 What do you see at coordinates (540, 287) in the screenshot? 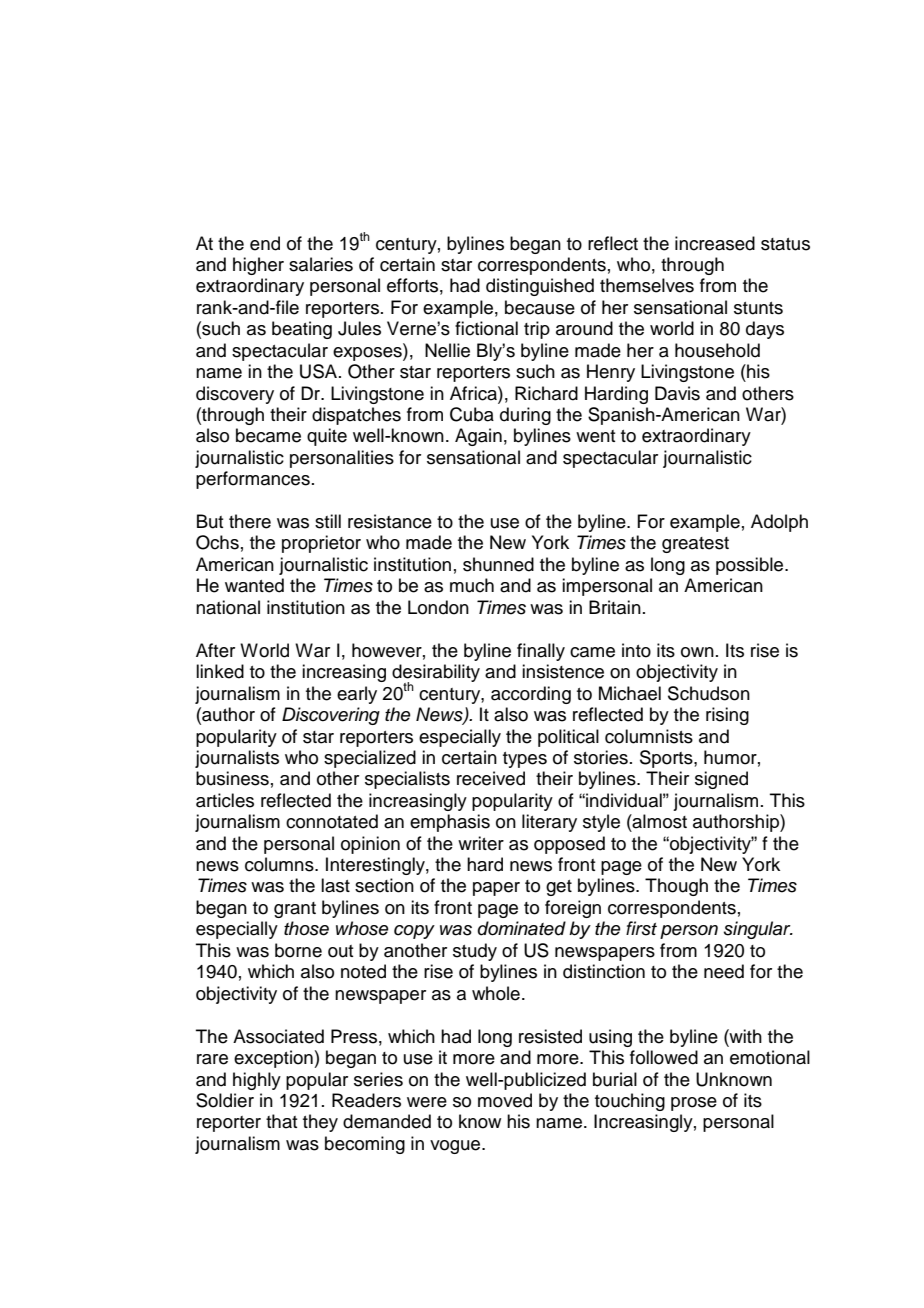
I see `distinguished` at bounding box center [540, 287].
